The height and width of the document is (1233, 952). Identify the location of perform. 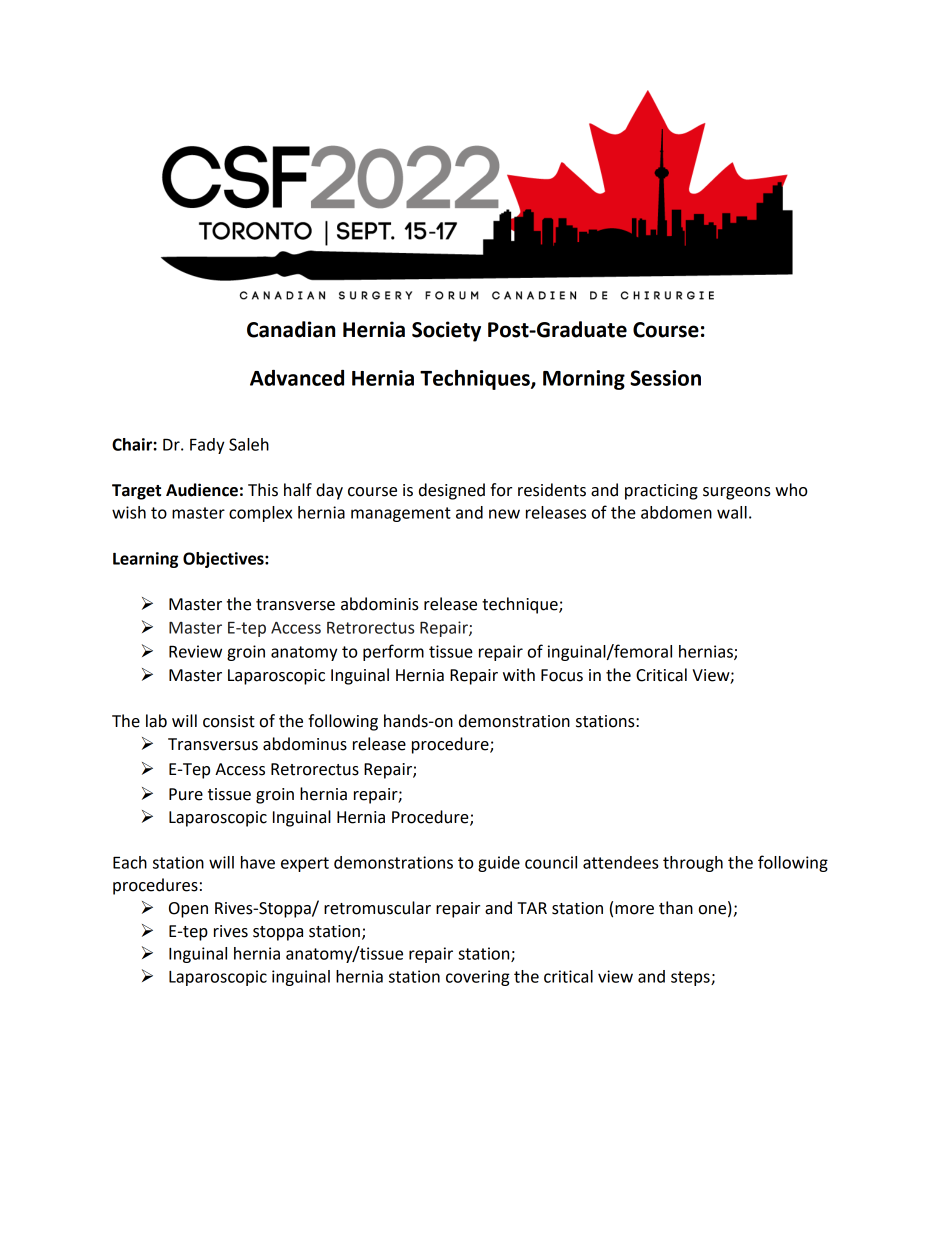
(393, 652).
